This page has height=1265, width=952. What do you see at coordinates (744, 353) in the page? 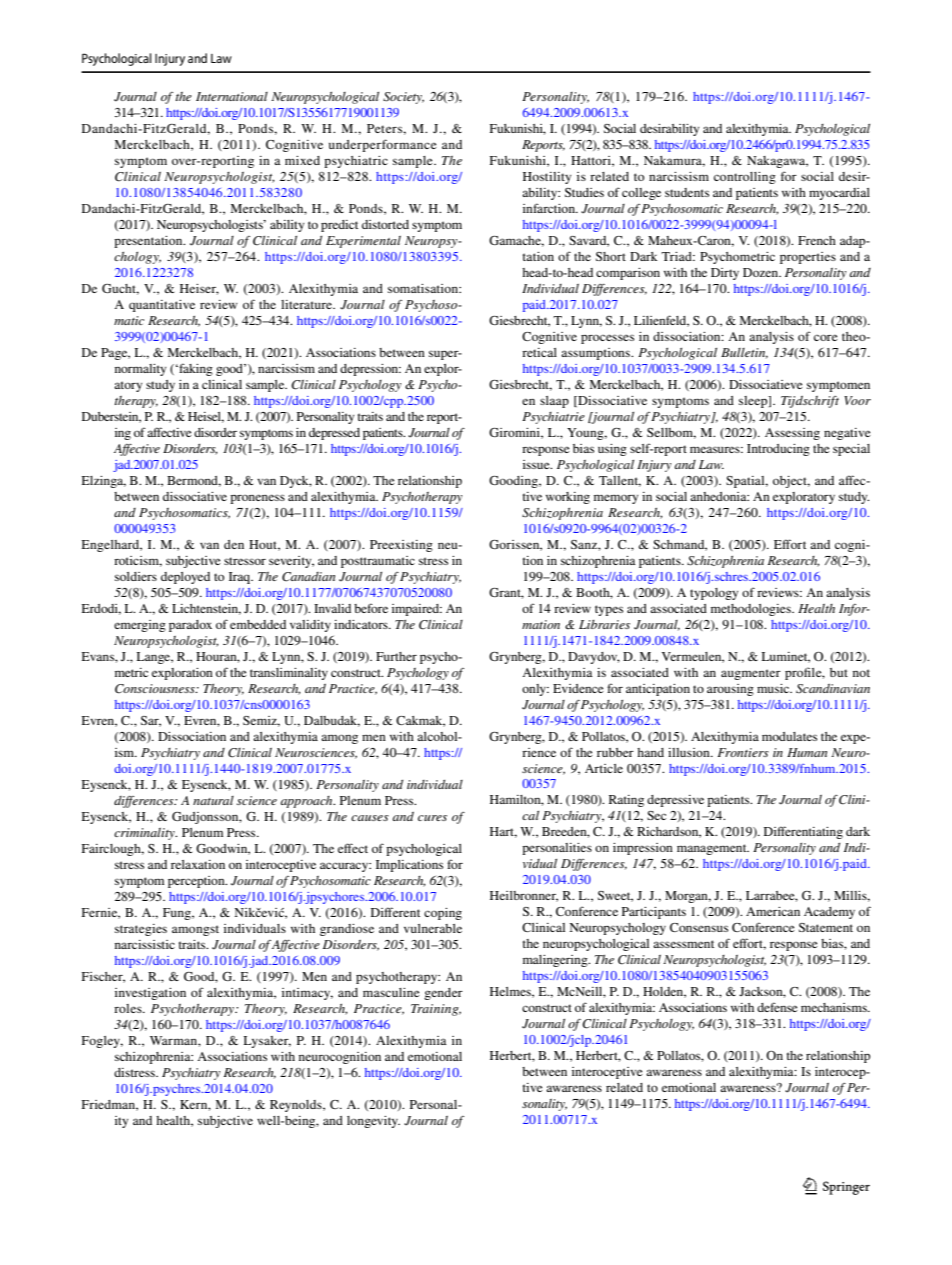
I see `Bulletin` at bounding box center [744, 353].
